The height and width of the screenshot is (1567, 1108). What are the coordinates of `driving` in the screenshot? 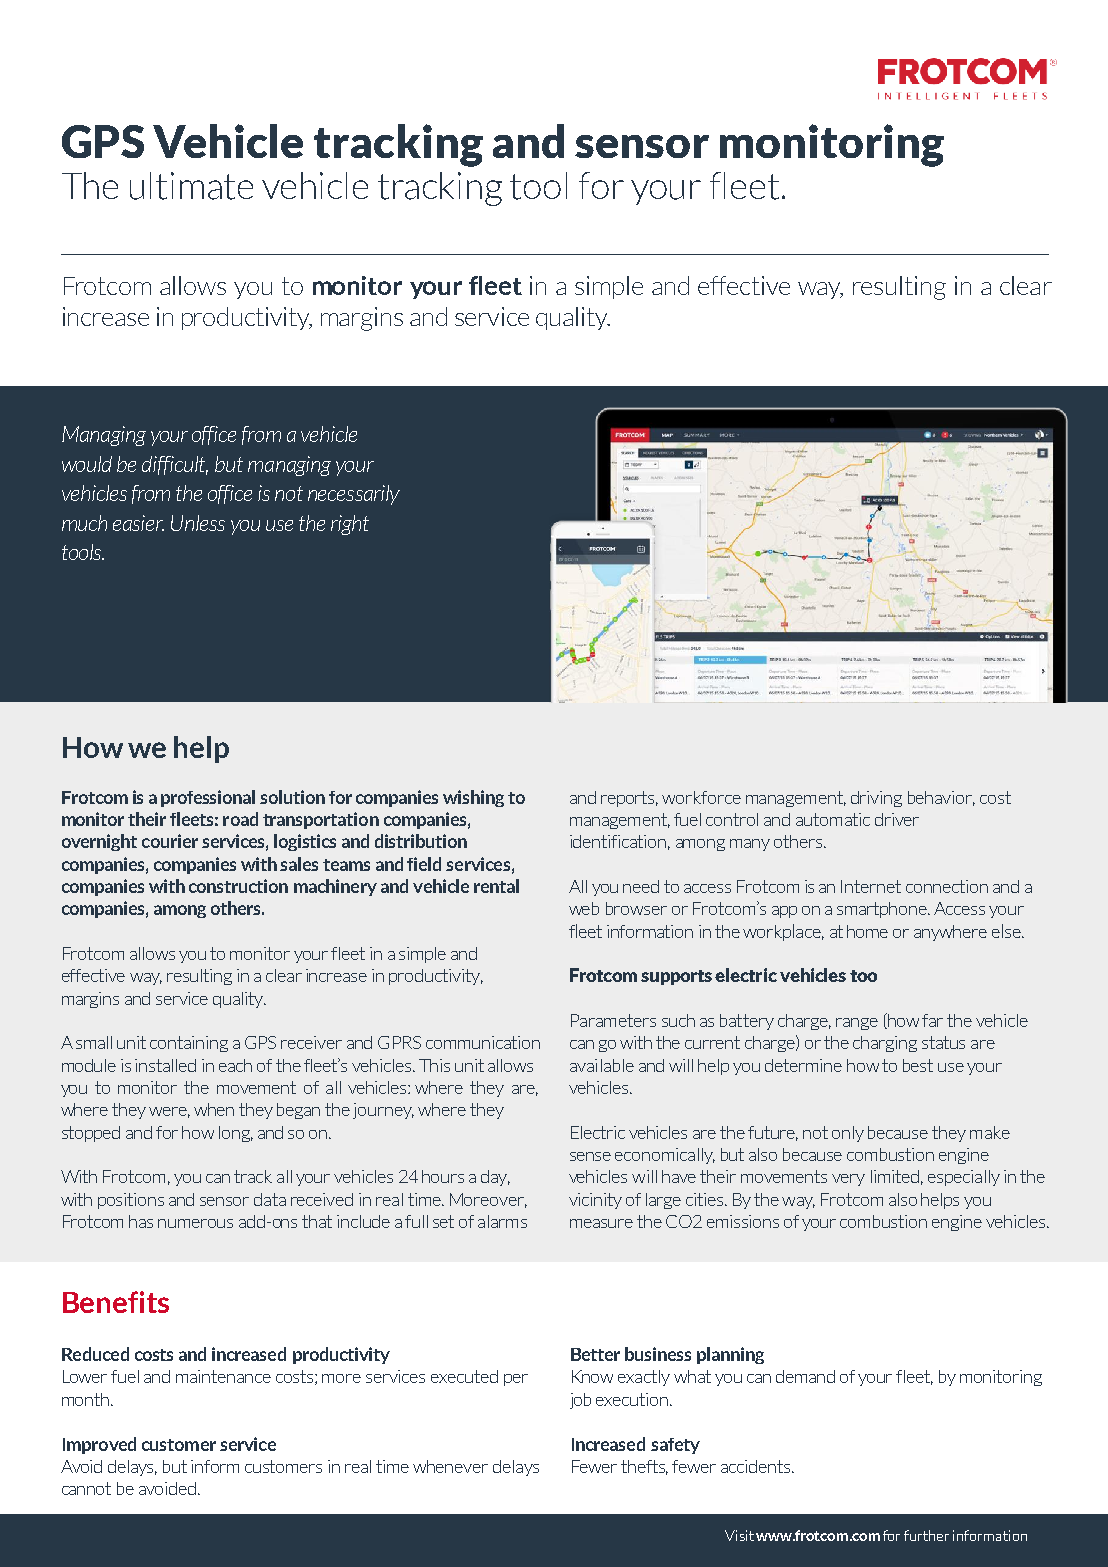 It's located at (876, 799).
